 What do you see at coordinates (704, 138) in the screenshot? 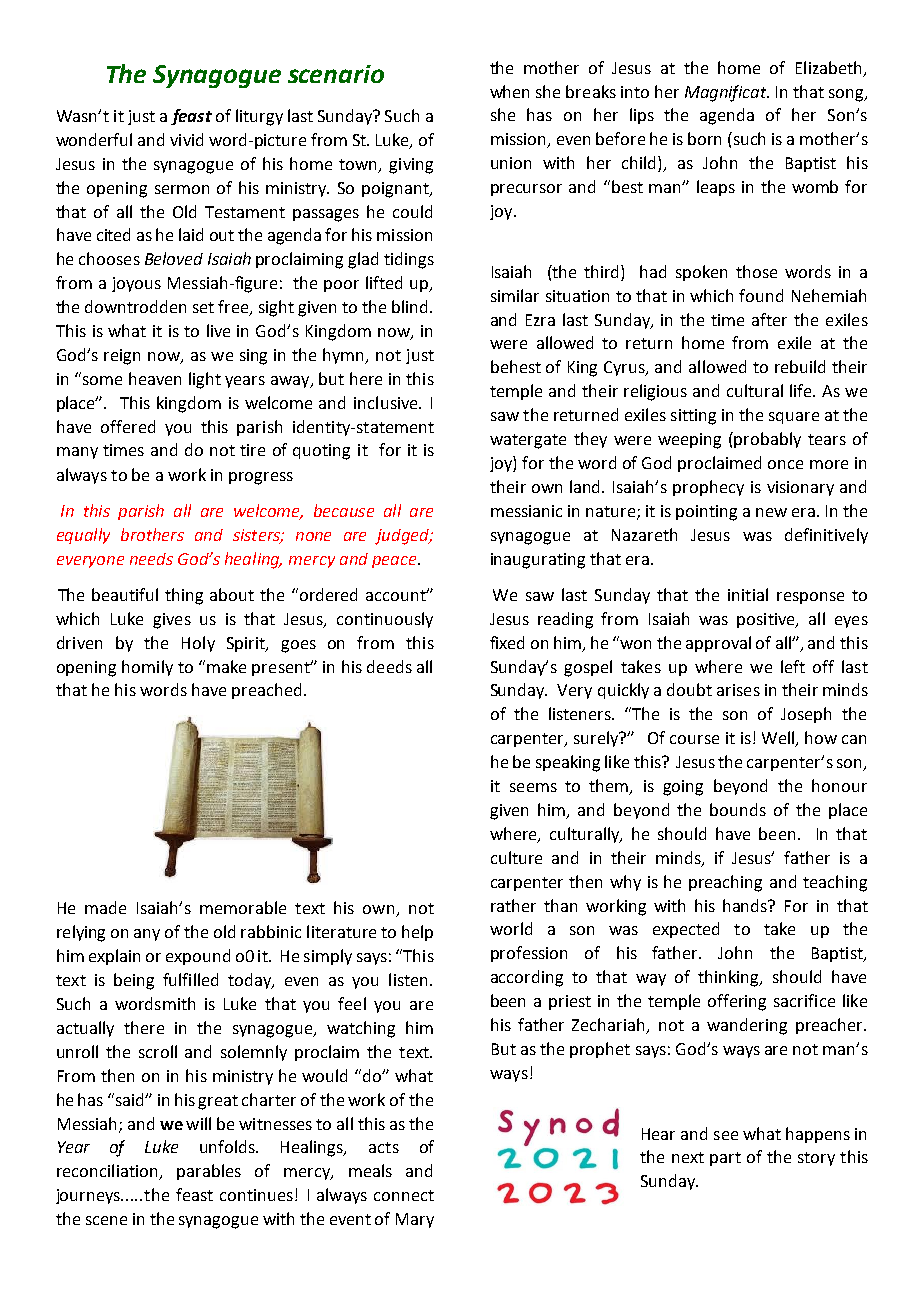
I see `born` at bounding box center [704, 138].
